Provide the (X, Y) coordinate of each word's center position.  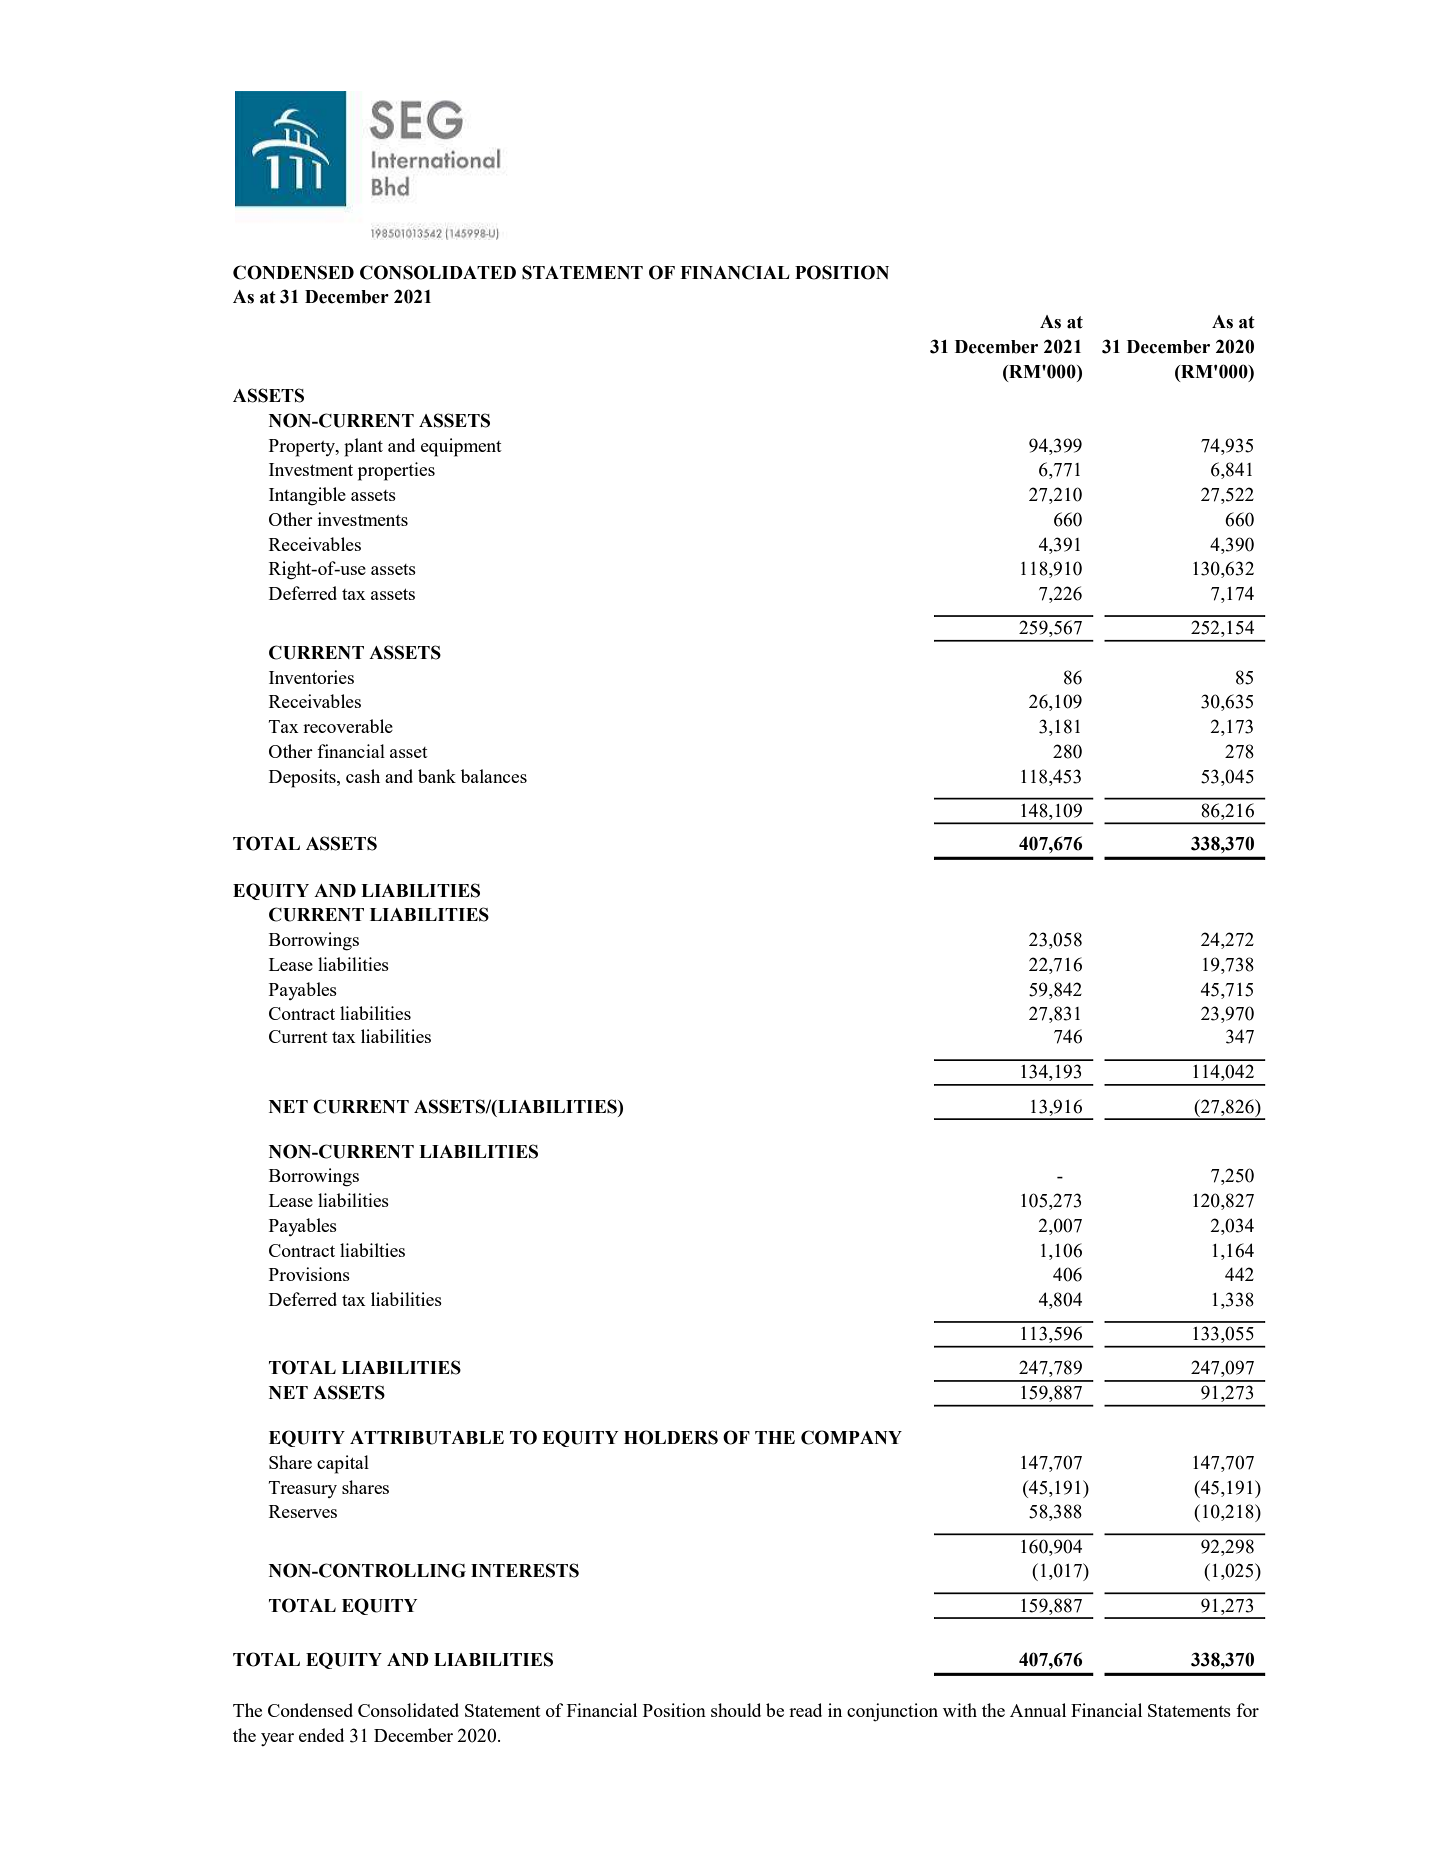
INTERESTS (525, 1570)
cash (363, 776)
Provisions (309, 1274)
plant (363, 447)
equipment (461, 447)
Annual (1038, 1710)
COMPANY (851, 1437)
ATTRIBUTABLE (427, 1438)
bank (437, 776)
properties (396, 471)
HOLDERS (671, 1437)
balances (494, 776)
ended (321, 1735)
